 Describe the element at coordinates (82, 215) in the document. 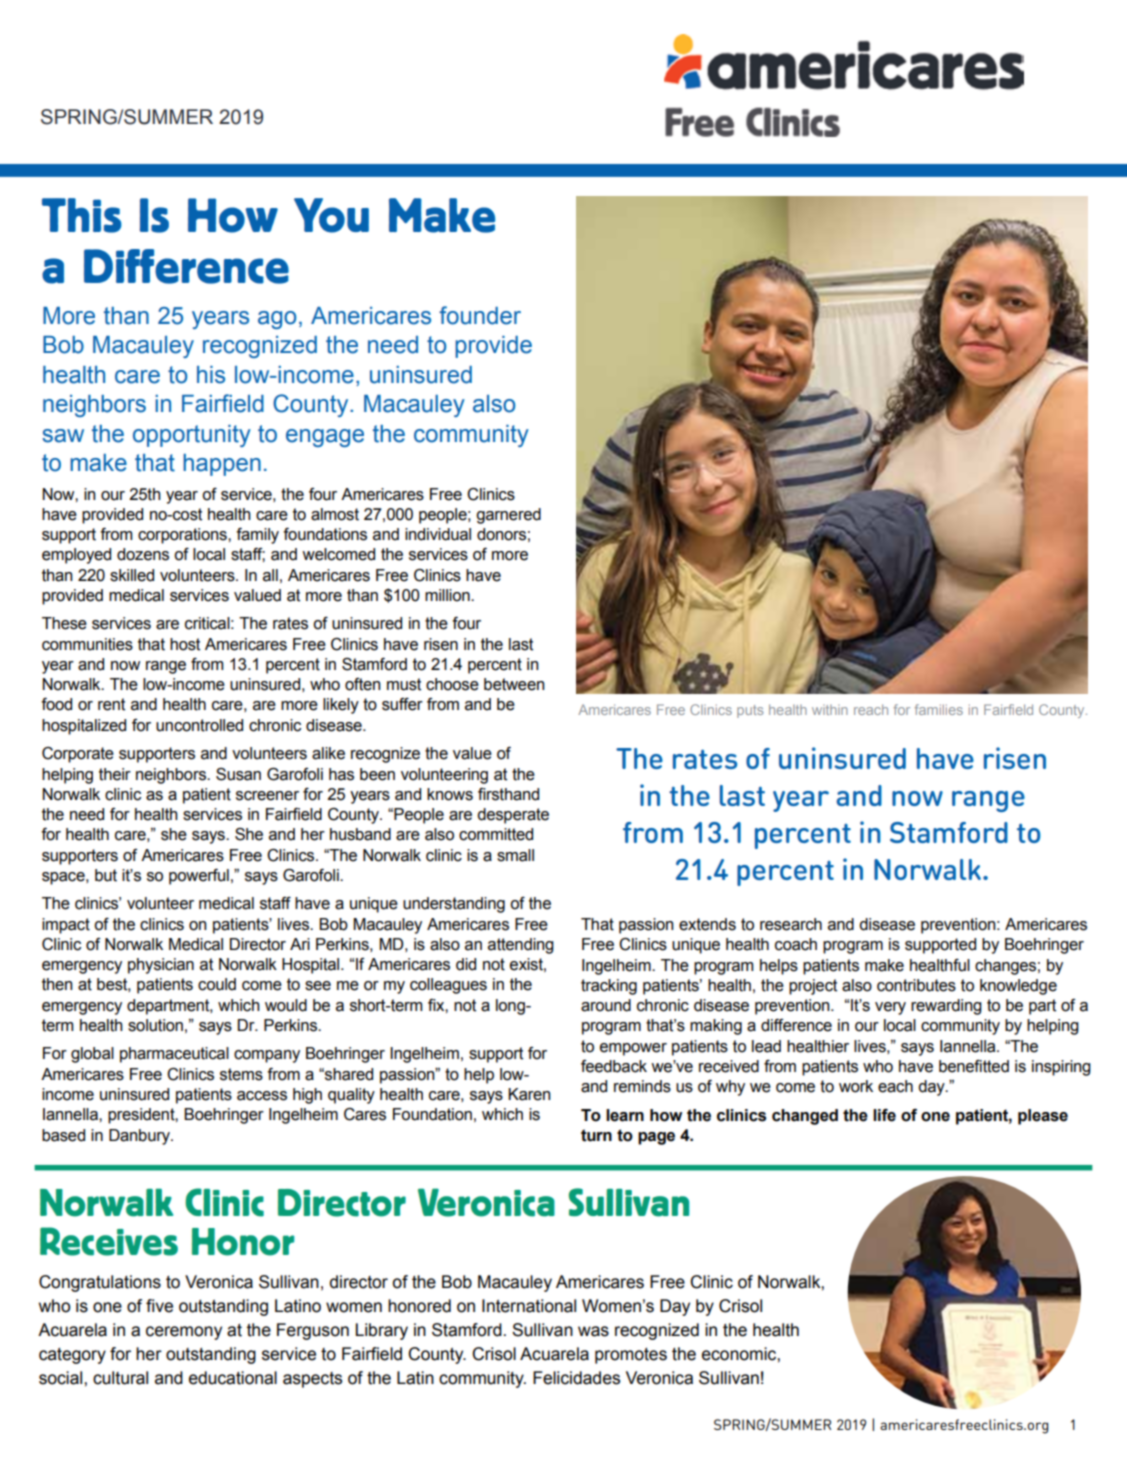

I see `This` at that location.
